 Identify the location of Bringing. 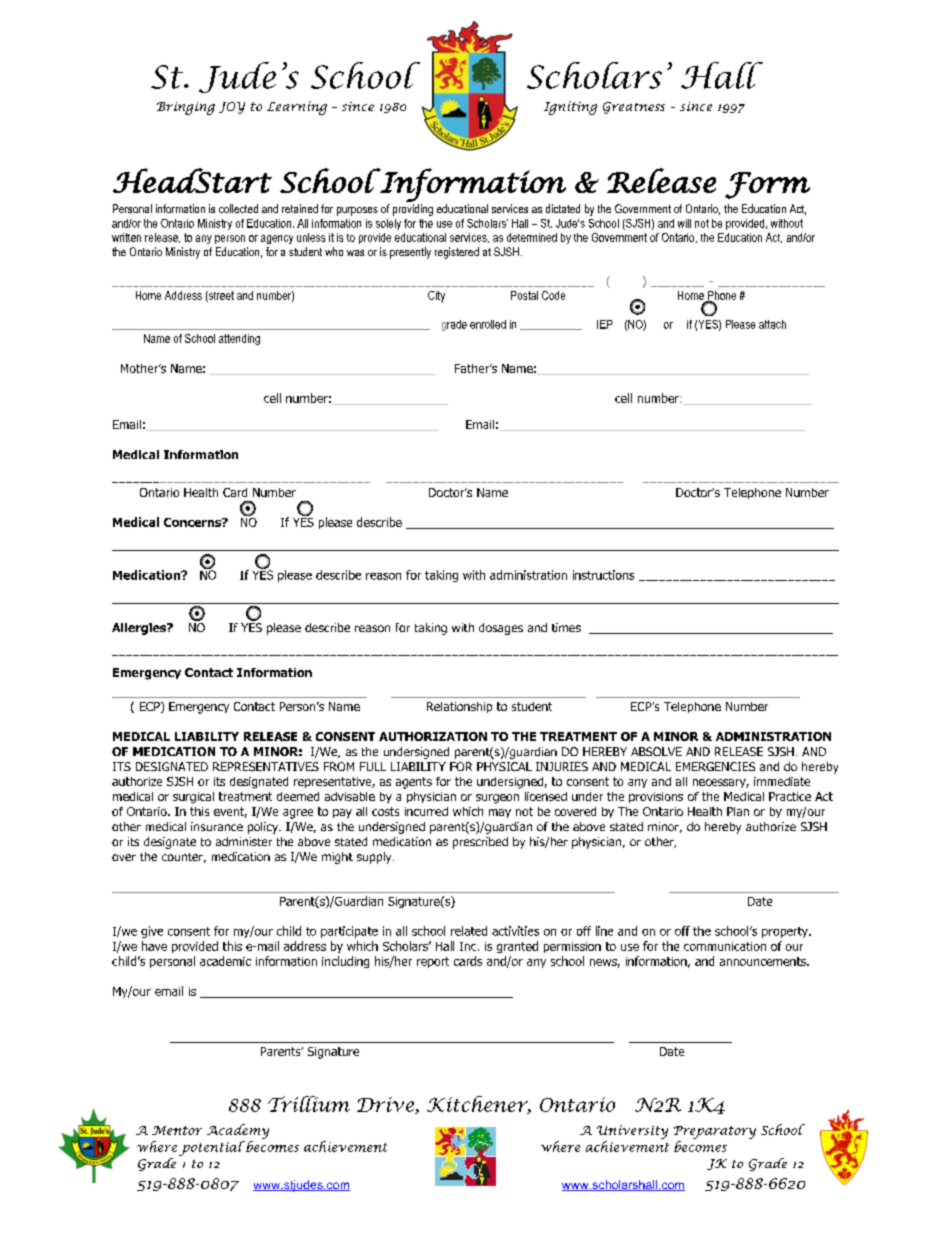
(186, 108).
